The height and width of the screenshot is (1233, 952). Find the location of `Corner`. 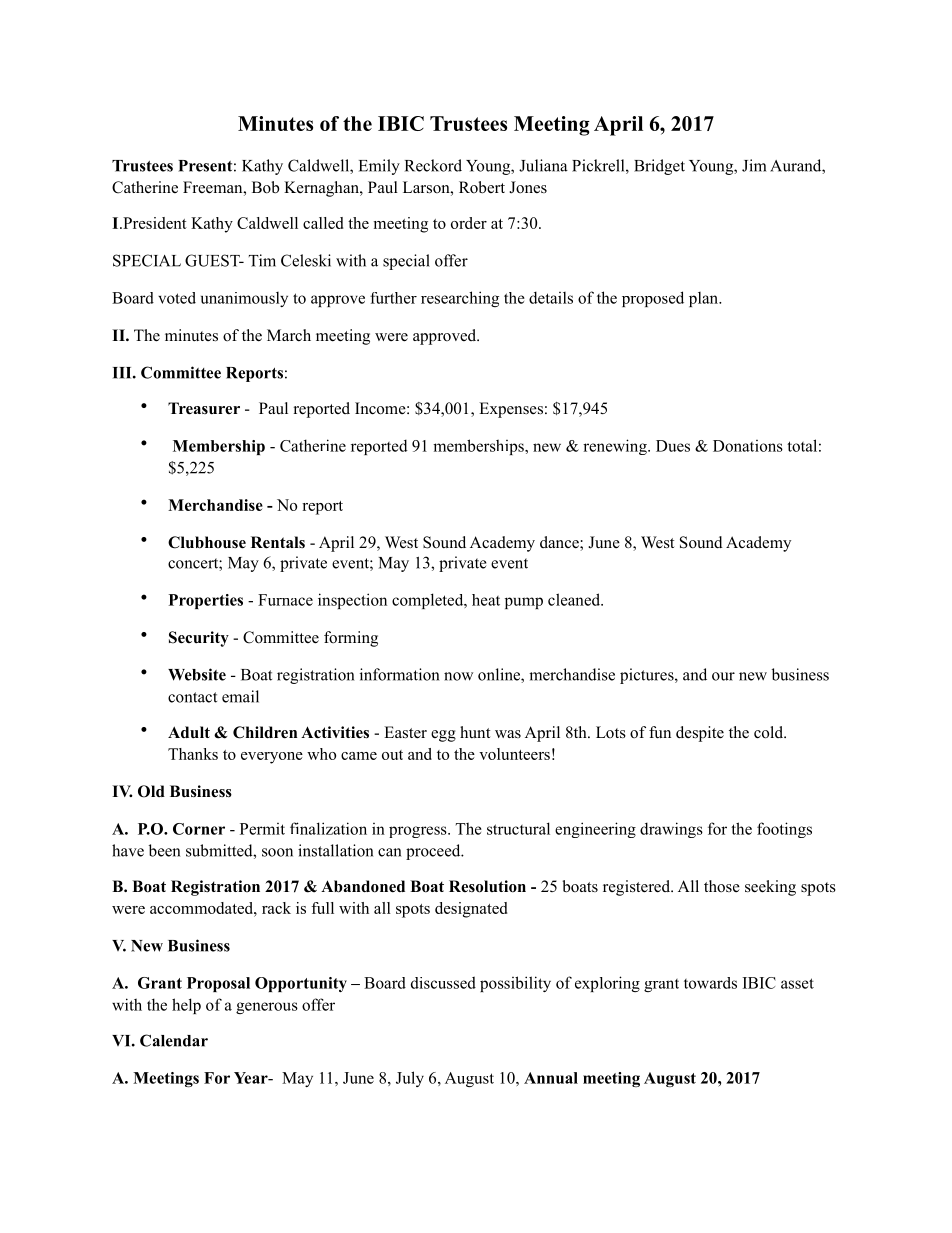

Corner is located at coordinates (199, 829).
